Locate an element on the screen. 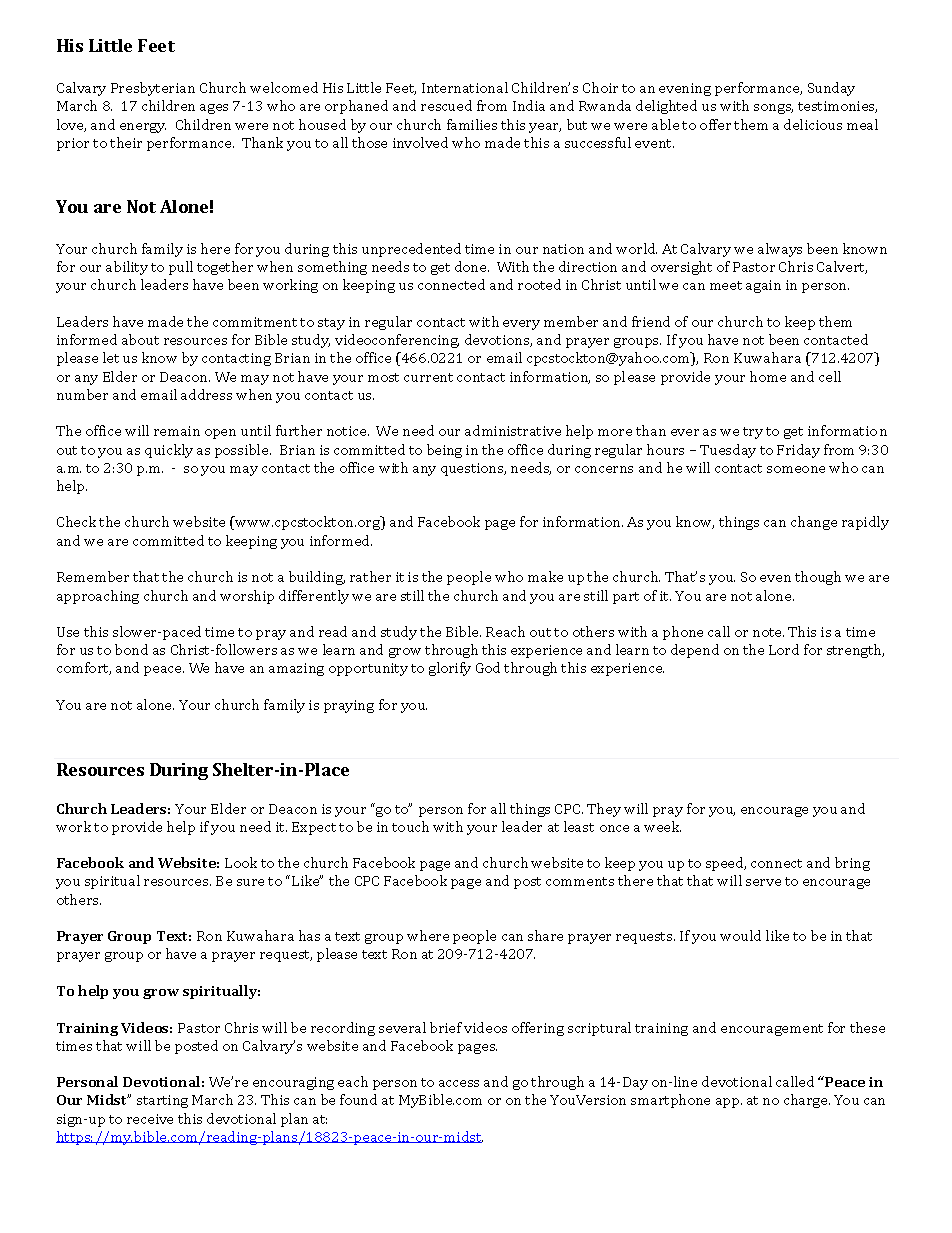 The image size is (952, 1233). families is located at coordinates (472, 124).
